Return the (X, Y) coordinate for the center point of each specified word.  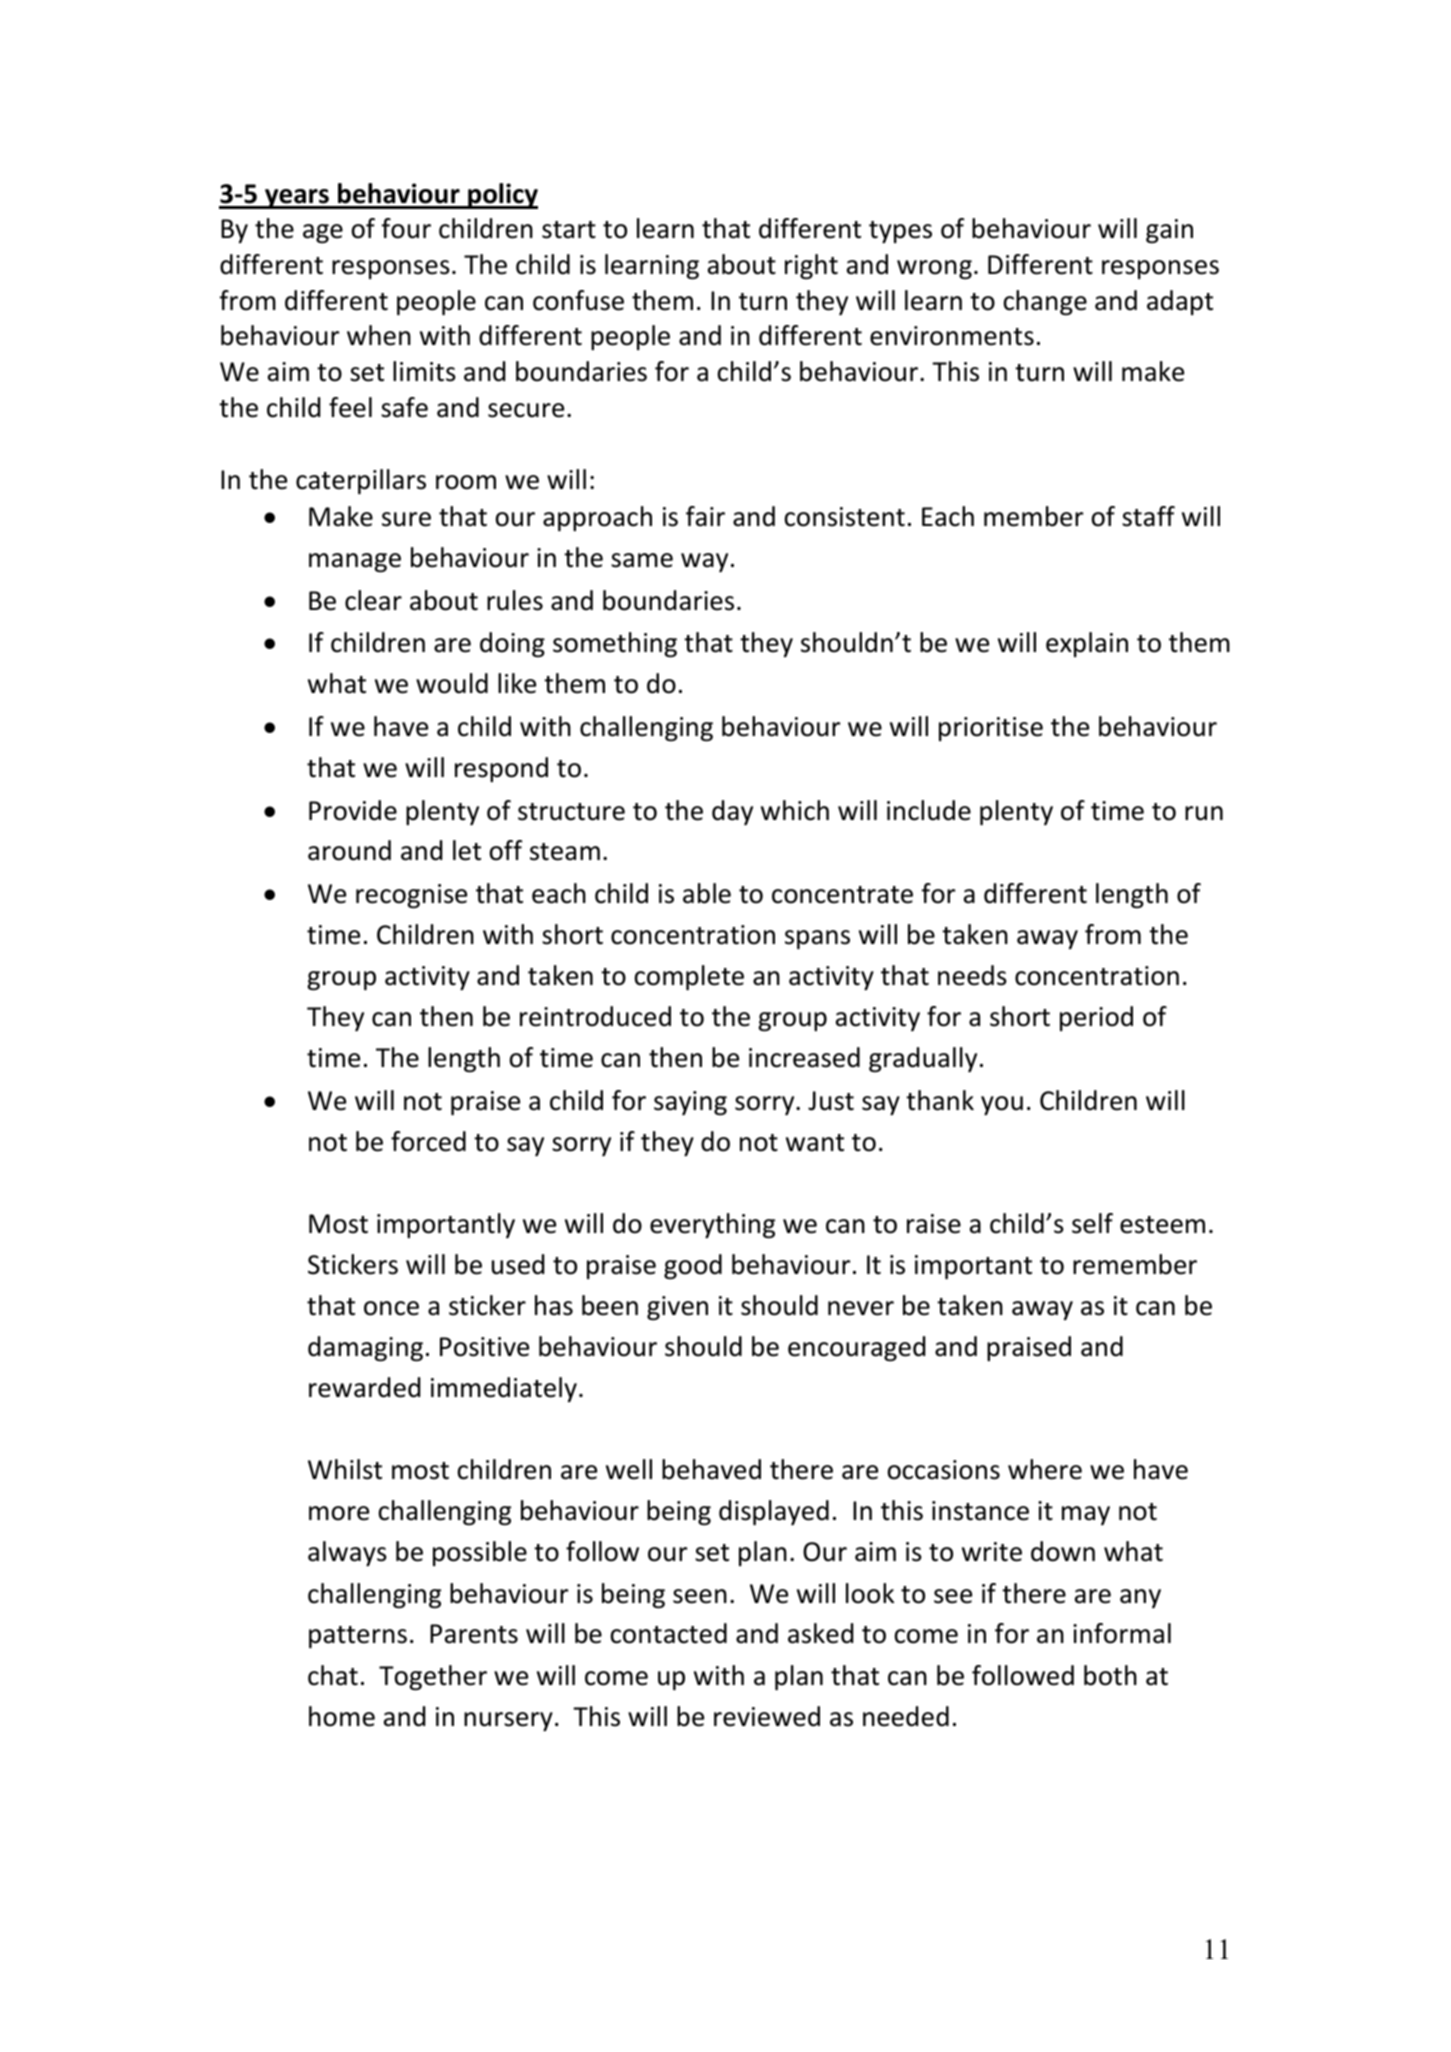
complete (689, 977)
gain (1169, 231)
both (1110, 1675)
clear (373, 600)
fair (705, 516)
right (811, 267)
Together (433, 1678)
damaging (365, 1349)
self (1092, 1223)
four (406, 228)
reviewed (767, 1716)
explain (1087, 644)
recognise (411, 896)
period (1096, 1018)
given (677, 1308)
